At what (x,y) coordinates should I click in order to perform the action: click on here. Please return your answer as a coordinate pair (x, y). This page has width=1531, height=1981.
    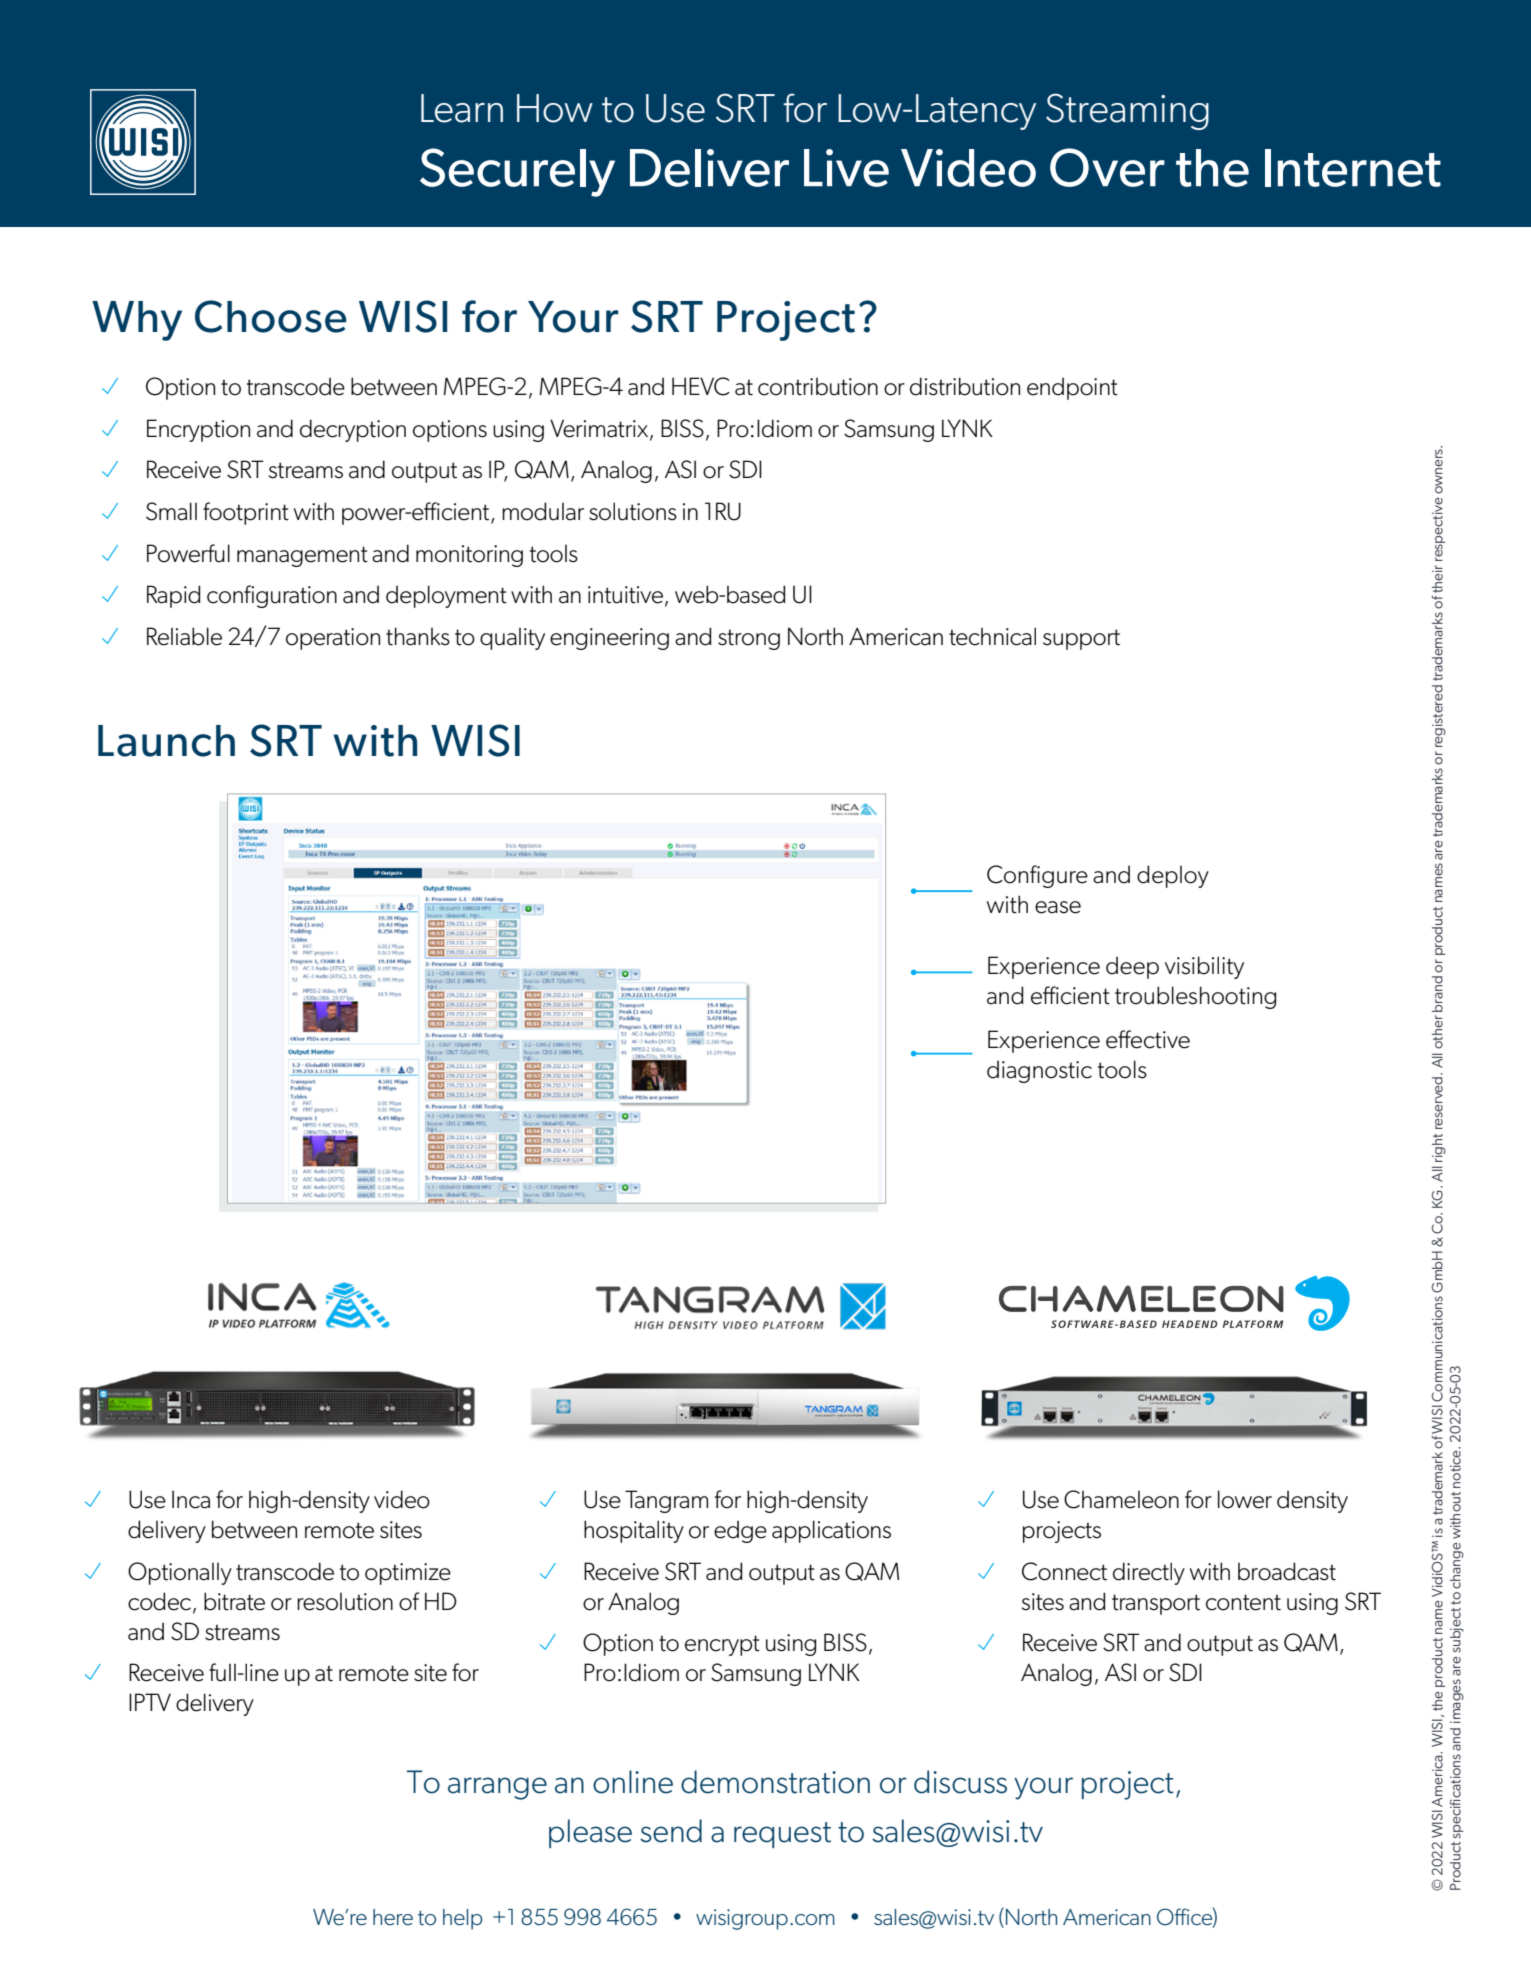
    Looking at the image, I should click on (393, 1917).
